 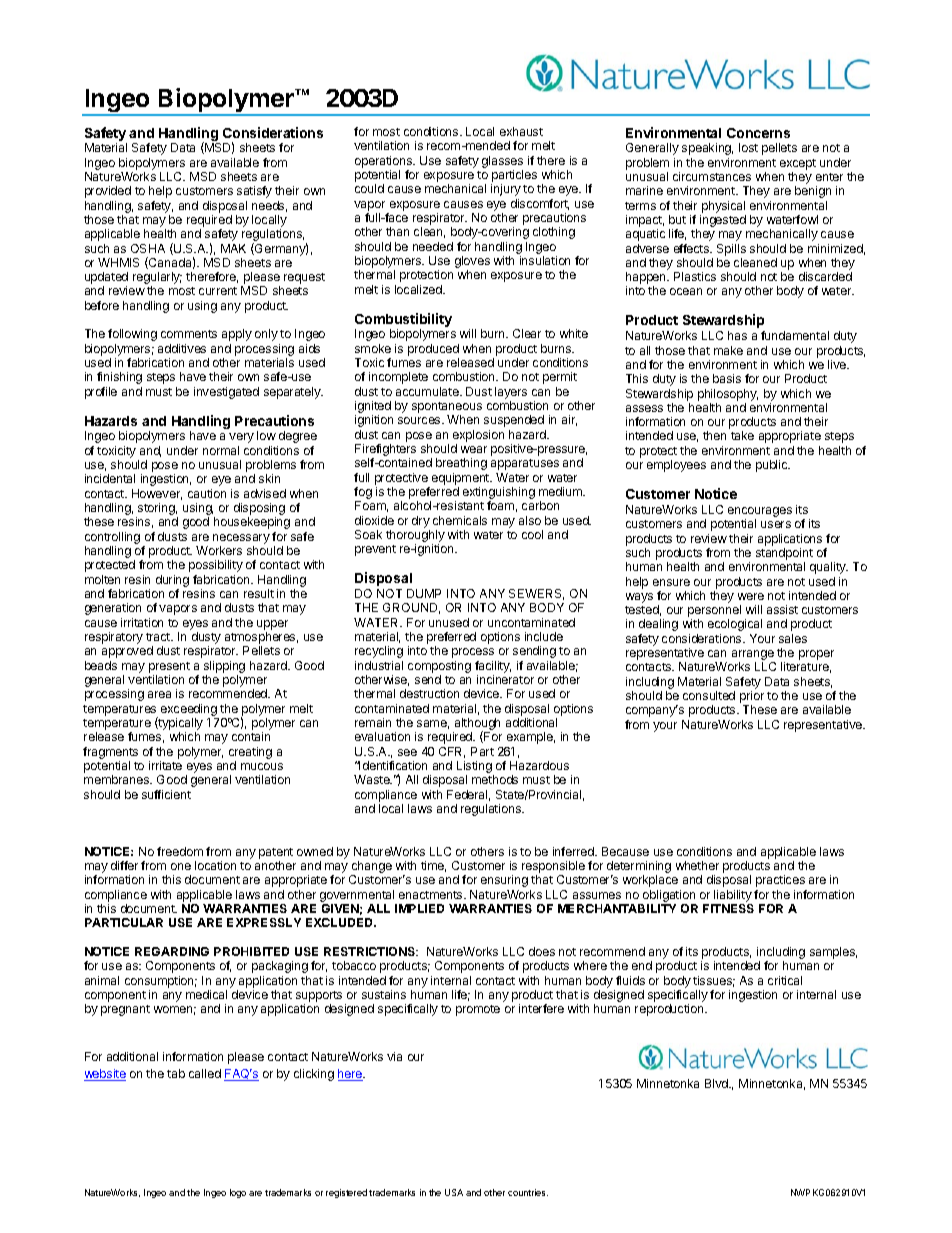 I want to click on logo, so click(x=238, y=1193).
